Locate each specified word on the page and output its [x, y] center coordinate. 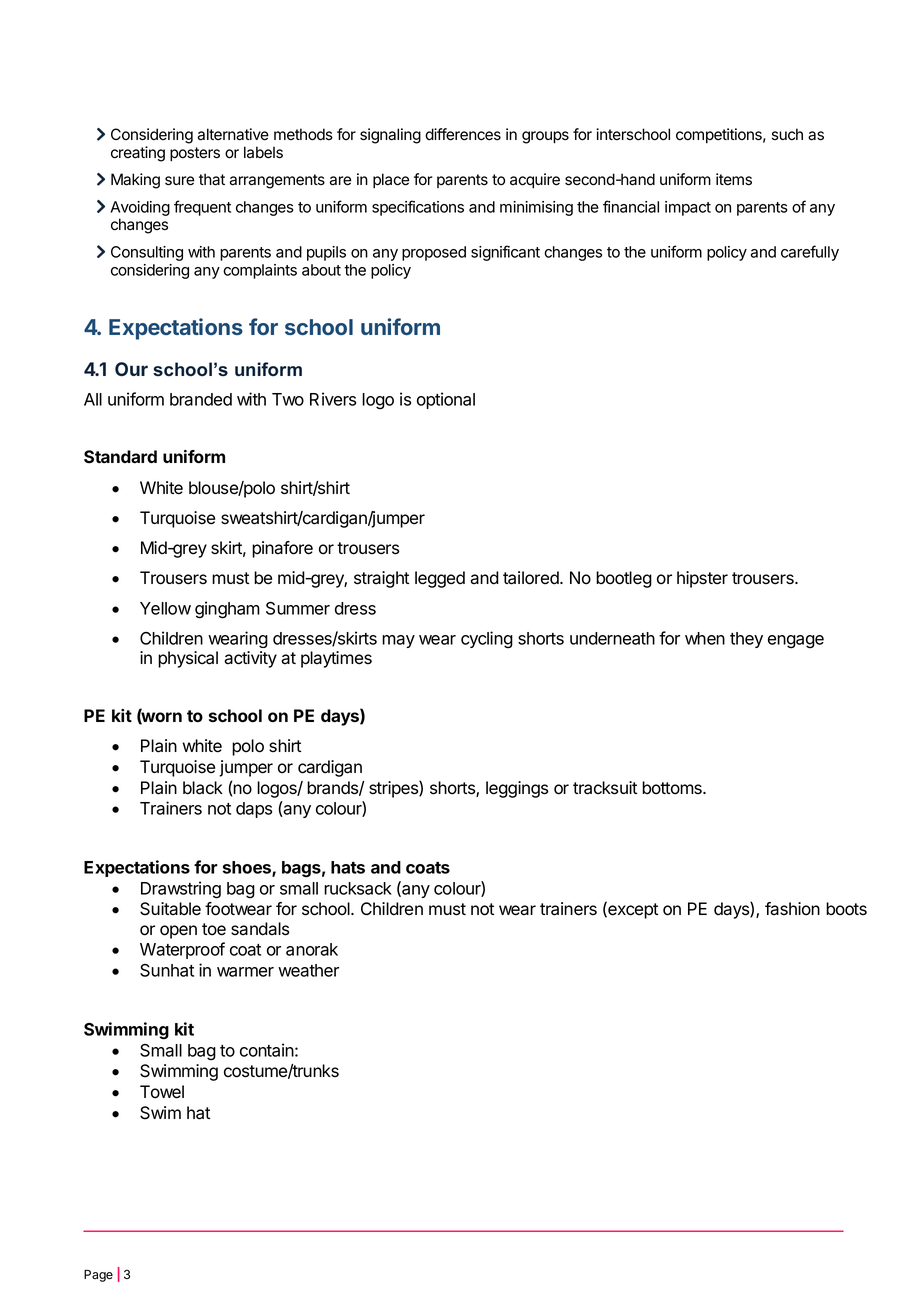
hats [348, 867]
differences [463, 134]
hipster [702, 579]
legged [440, 579]
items [734, 179]
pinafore [282, 549]
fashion [792, 909]
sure [179, 181]
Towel [162, 1092]
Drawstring [181, 890]
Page [98, 1276]
